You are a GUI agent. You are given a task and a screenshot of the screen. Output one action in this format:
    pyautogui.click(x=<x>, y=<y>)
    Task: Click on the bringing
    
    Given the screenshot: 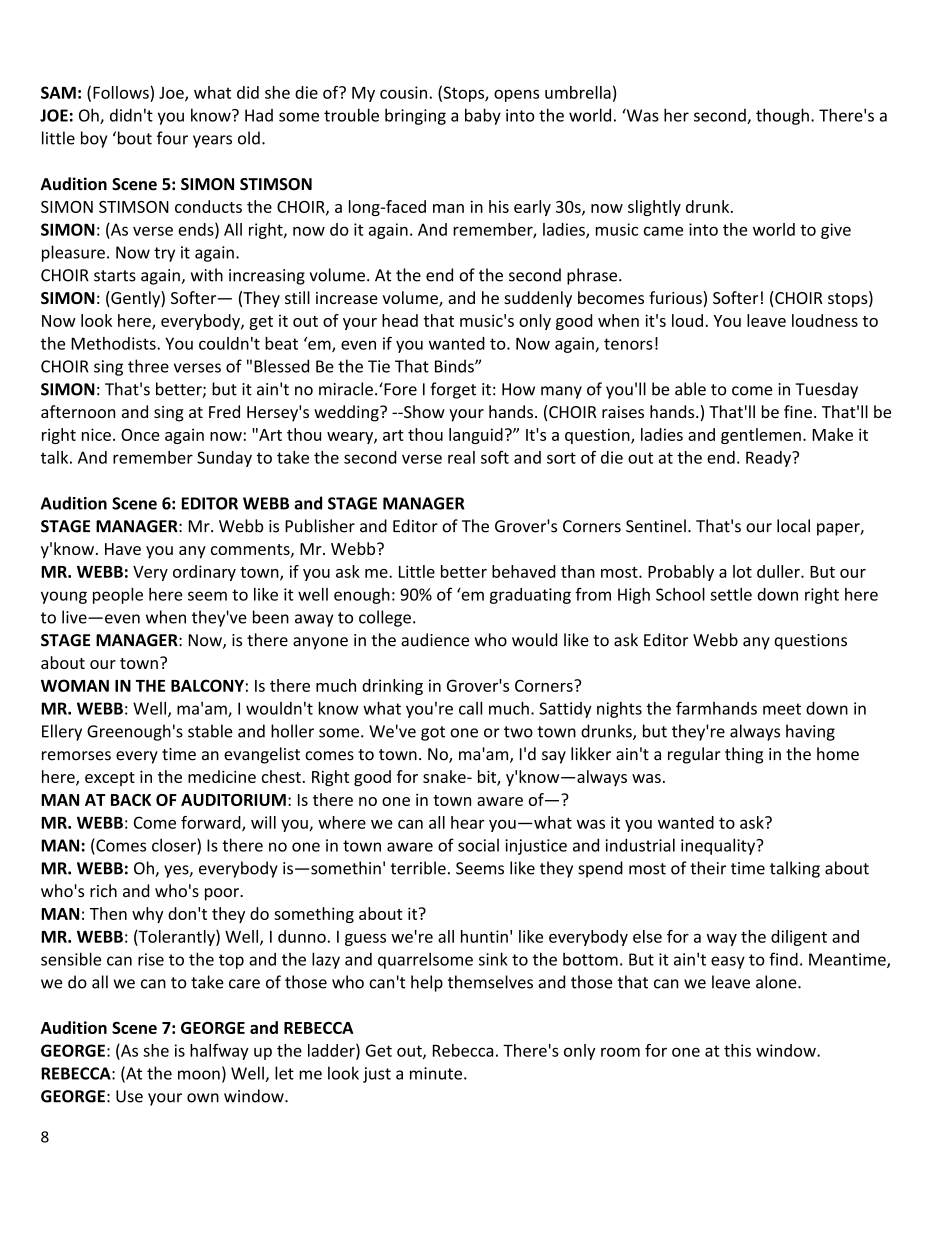 What is the action you would take?
    pyautogui.click(x=415, y=116)
